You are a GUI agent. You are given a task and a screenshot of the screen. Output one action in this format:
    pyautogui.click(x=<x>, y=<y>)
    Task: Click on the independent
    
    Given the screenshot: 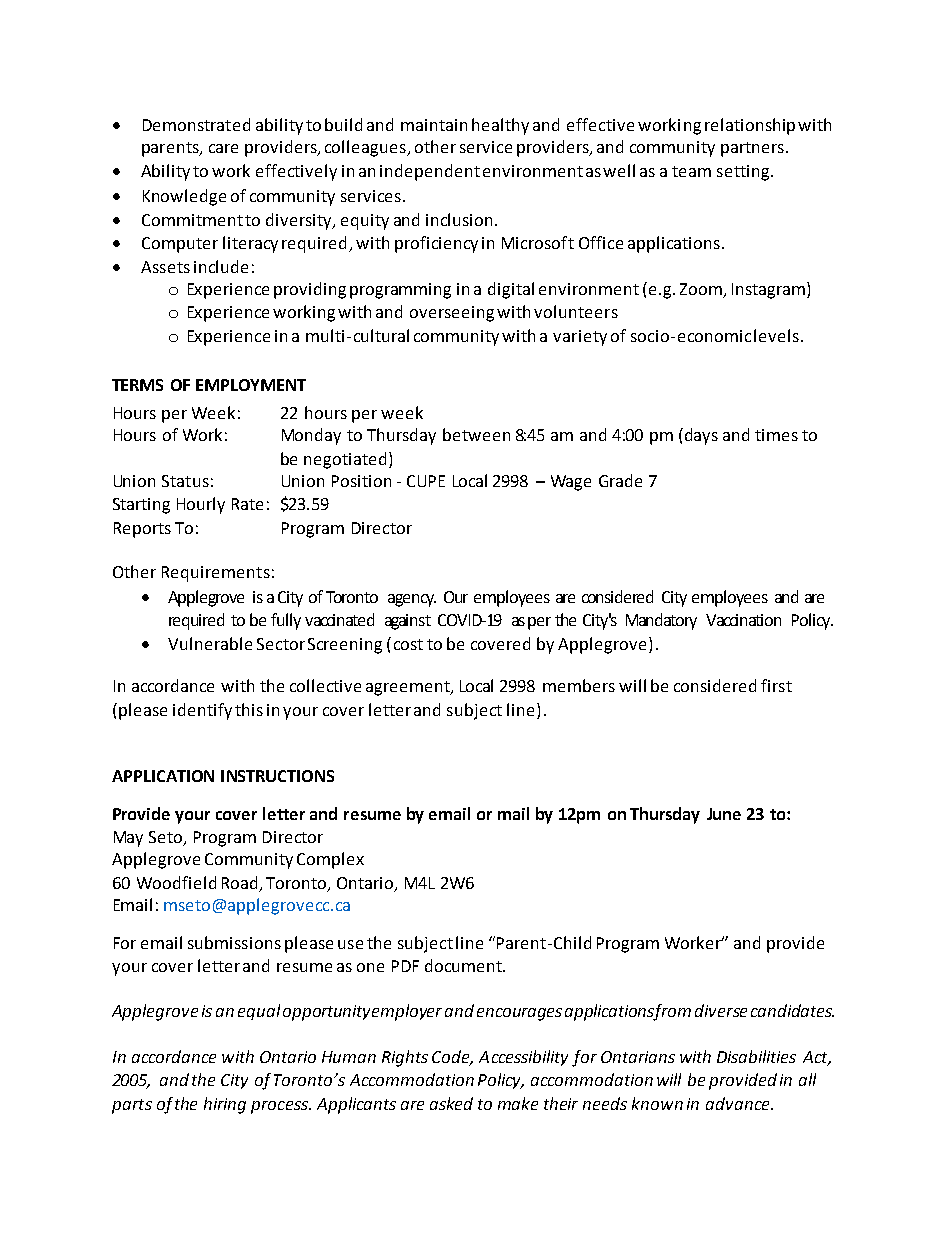 What is the action you would take?
    pyautogui.click(x=430, y=172)
